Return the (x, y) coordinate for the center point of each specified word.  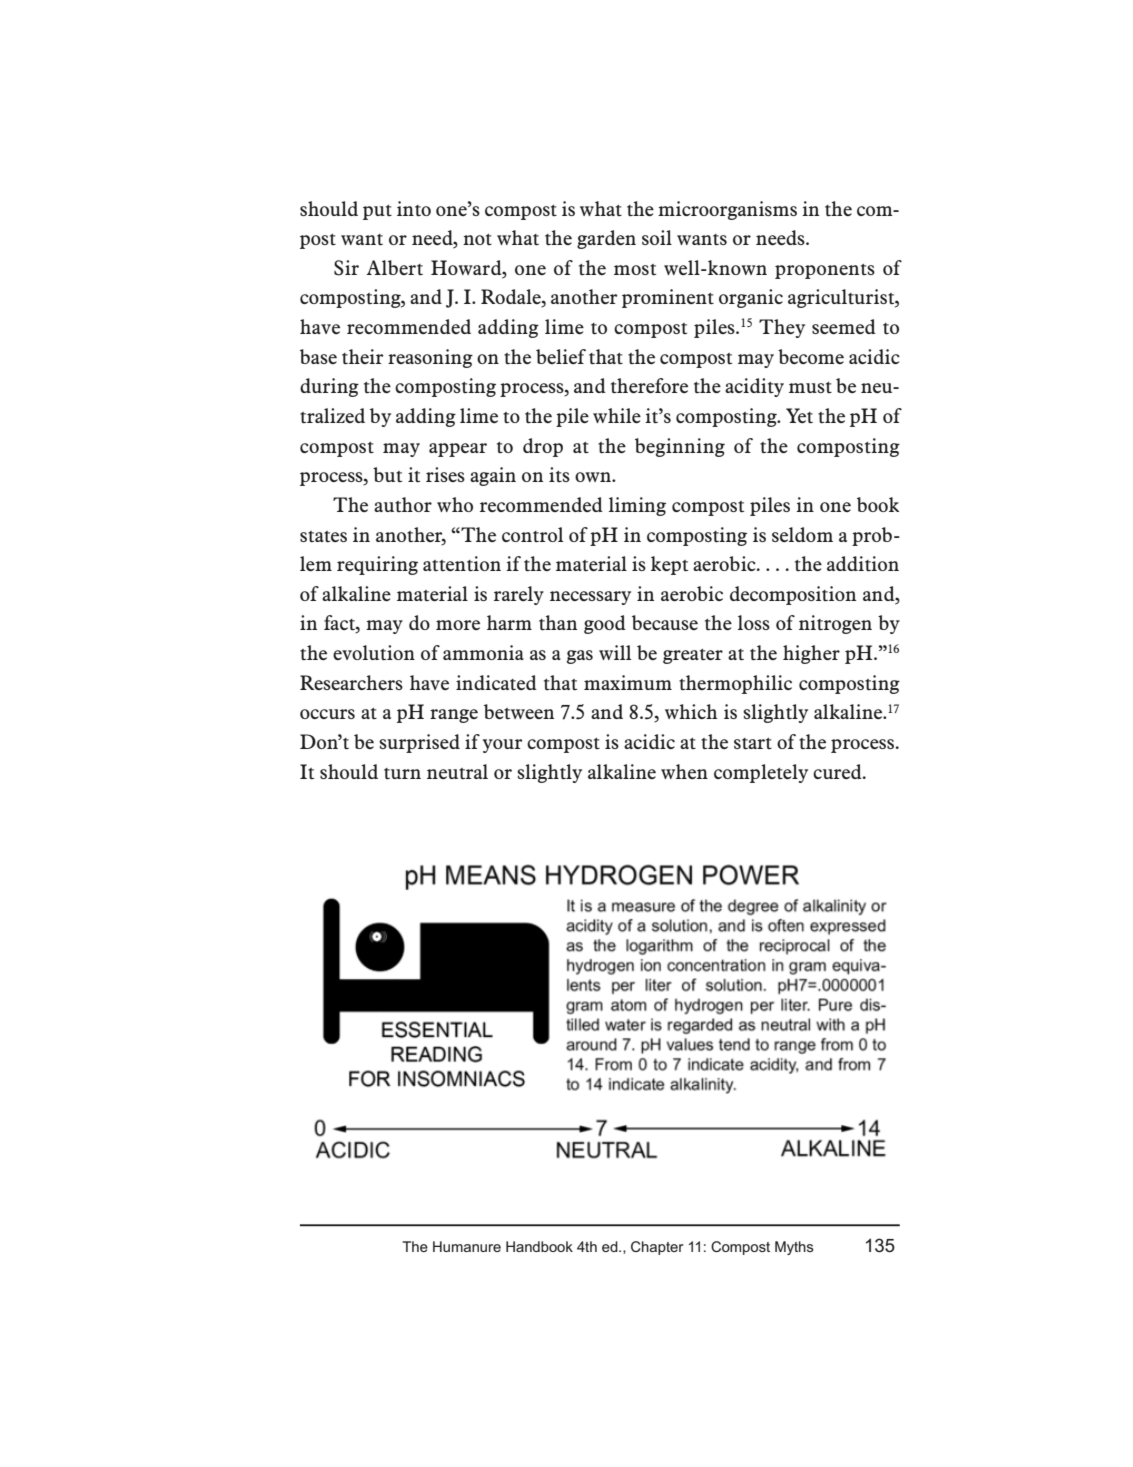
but (387, 475)
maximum (628, 682)
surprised (419, 743)
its (559, 474)
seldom (802, 534)
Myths (794, 1248)
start (753, 743)
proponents (825, 271)
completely (761, 773)
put (377, 212)
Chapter (657, 1248)
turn (402, 773)
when (684, 771)
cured (838, 771)
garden (606, 239)
